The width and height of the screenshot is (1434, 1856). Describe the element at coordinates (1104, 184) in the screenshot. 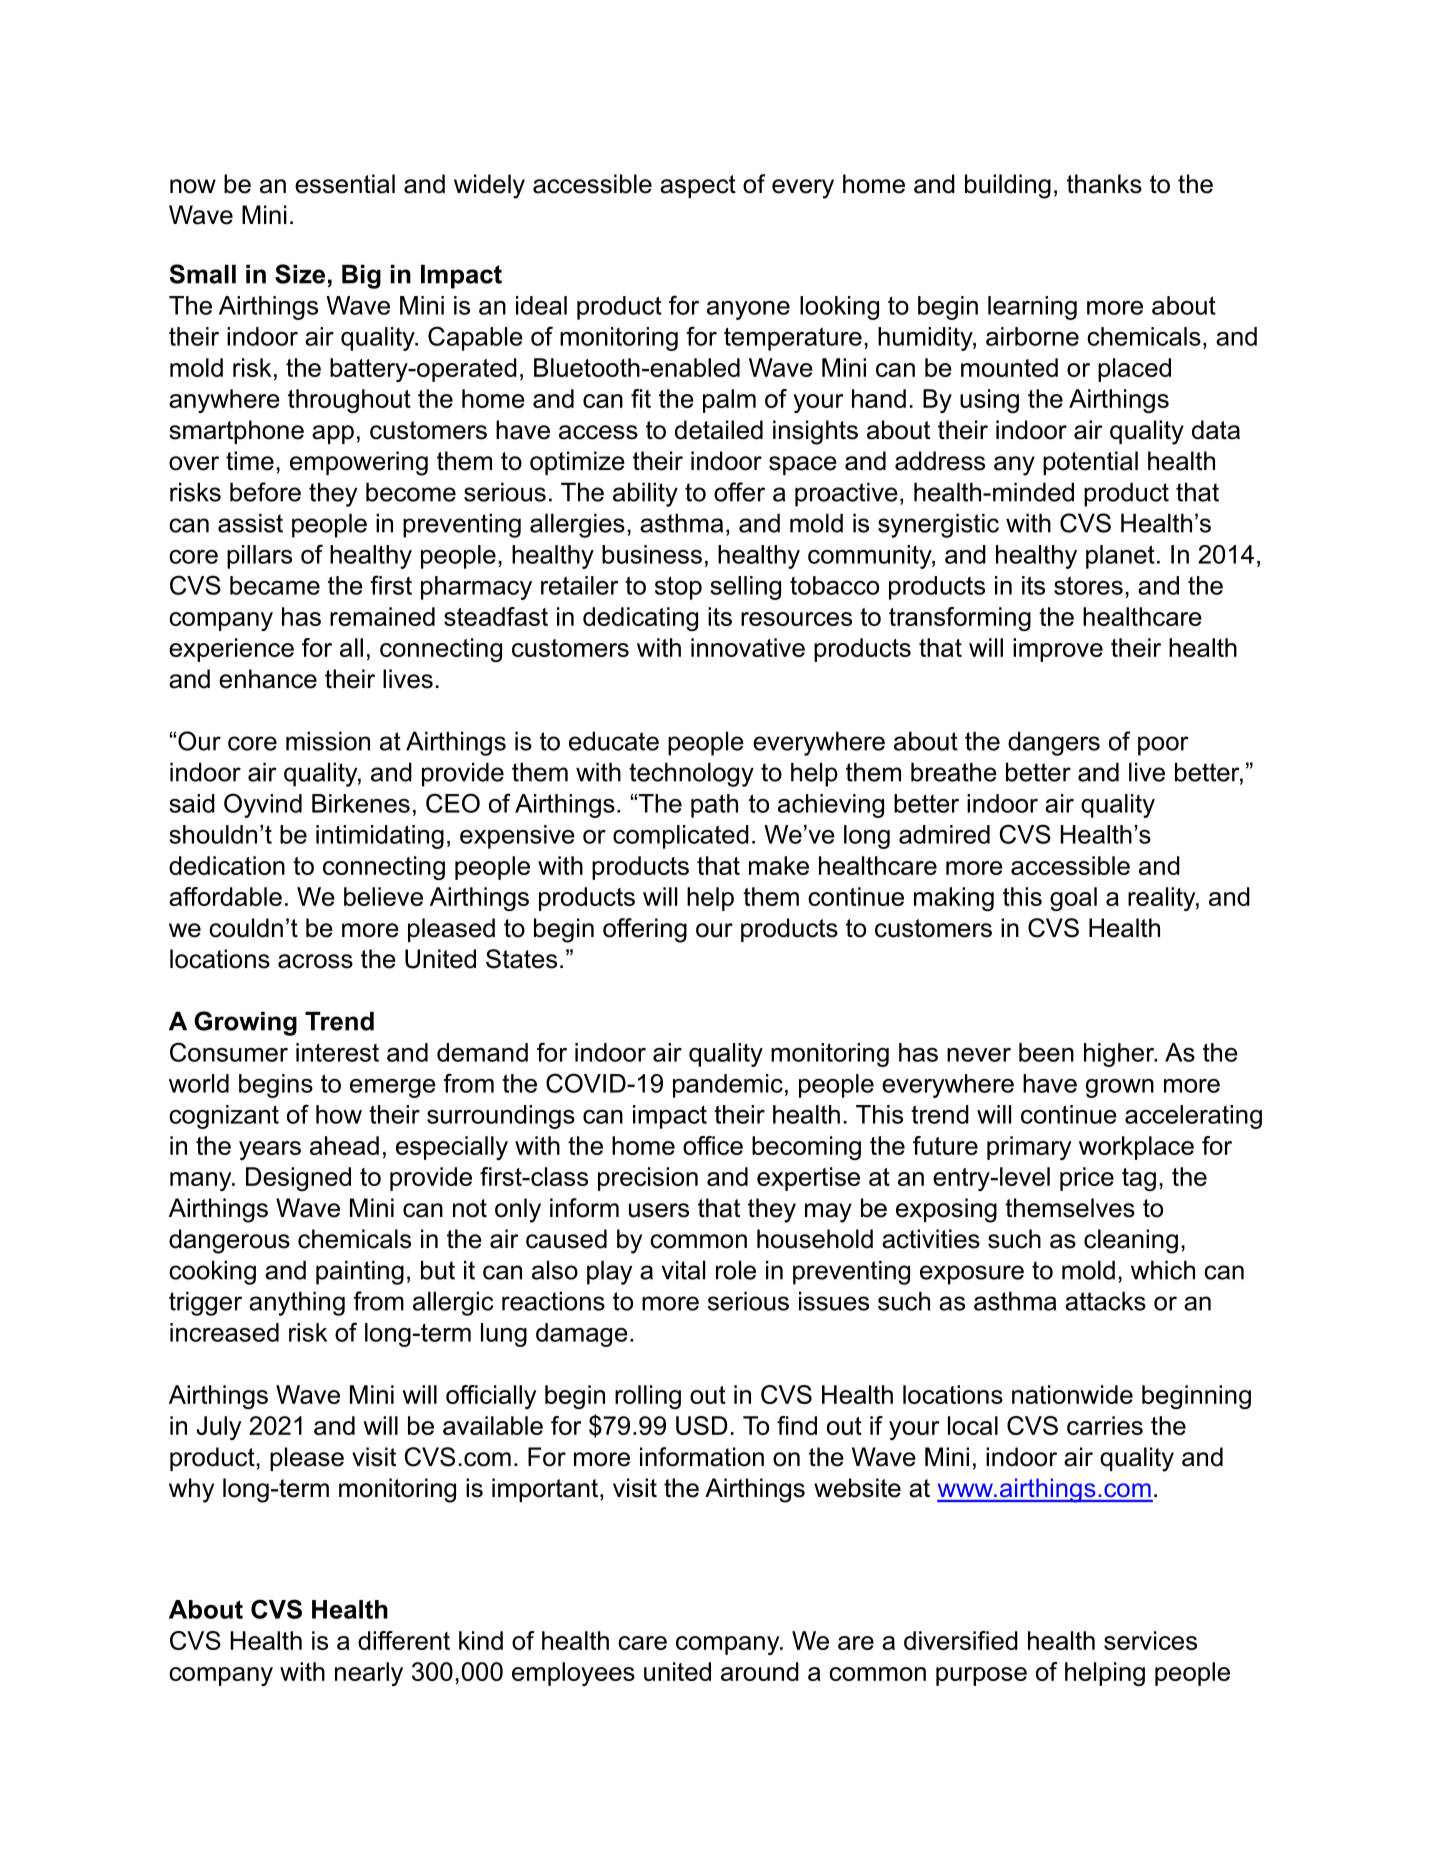

I see `thanks` at that location.
